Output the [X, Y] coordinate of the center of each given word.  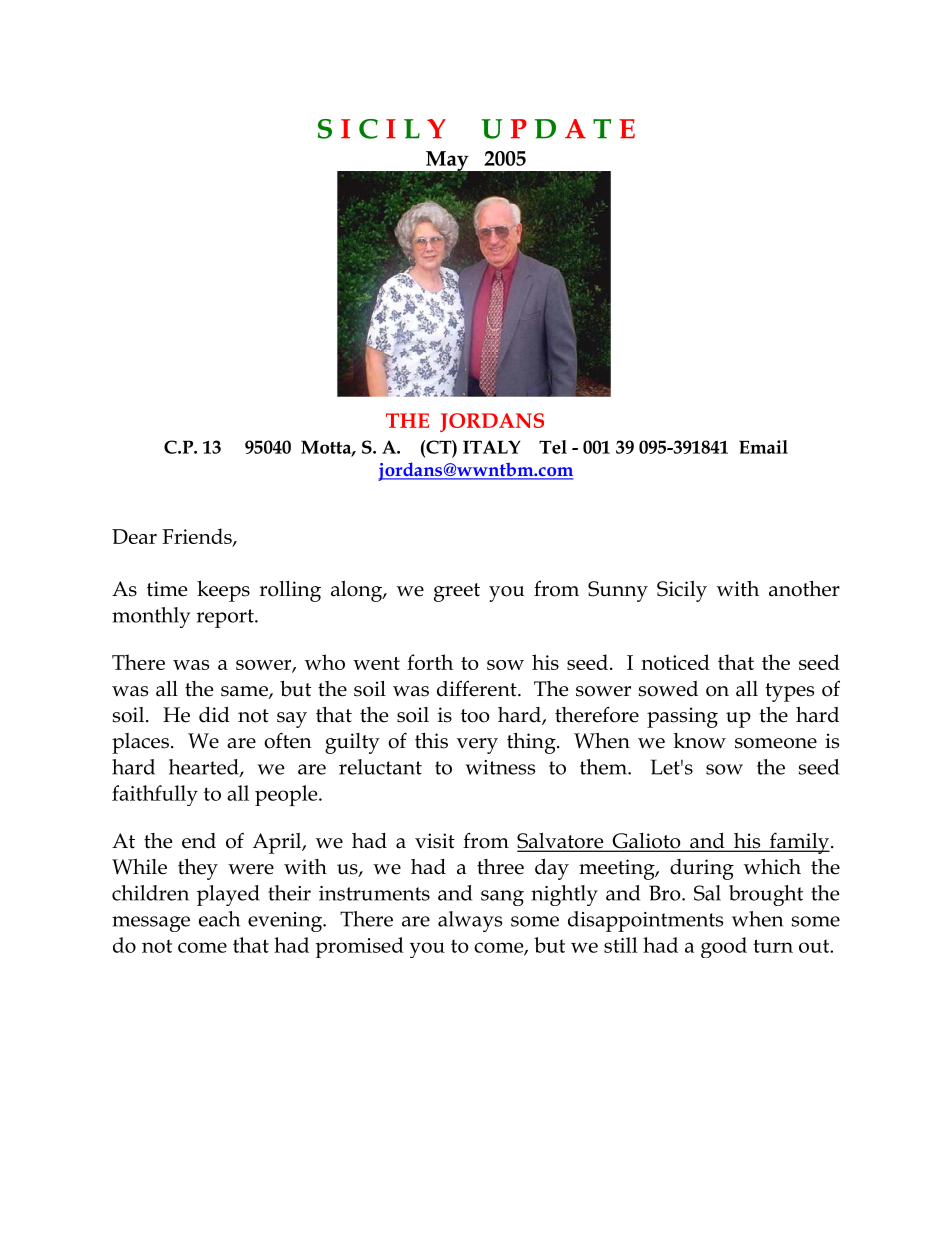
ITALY [491, 447]
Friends [198, 537]
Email [763, 447]
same [245, 692]
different [478, 688]
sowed [668, 689]
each [219, 919]
